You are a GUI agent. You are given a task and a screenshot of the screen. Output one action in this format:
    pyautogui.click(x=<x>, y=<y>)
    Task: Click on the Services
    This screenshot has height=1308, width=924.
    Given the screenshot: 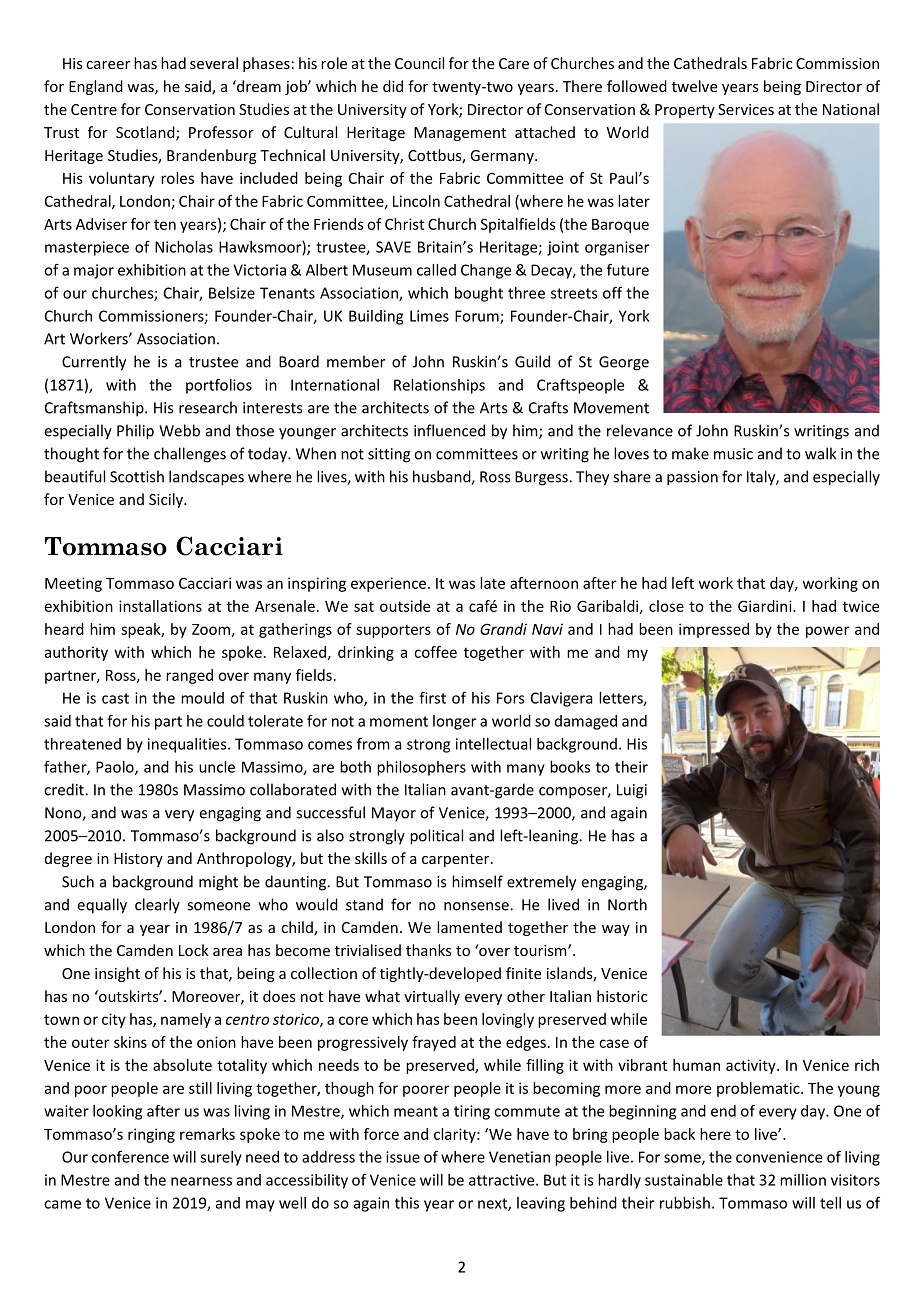 What is the action you would take?
    pyautogui.click(x=746, y=109)
